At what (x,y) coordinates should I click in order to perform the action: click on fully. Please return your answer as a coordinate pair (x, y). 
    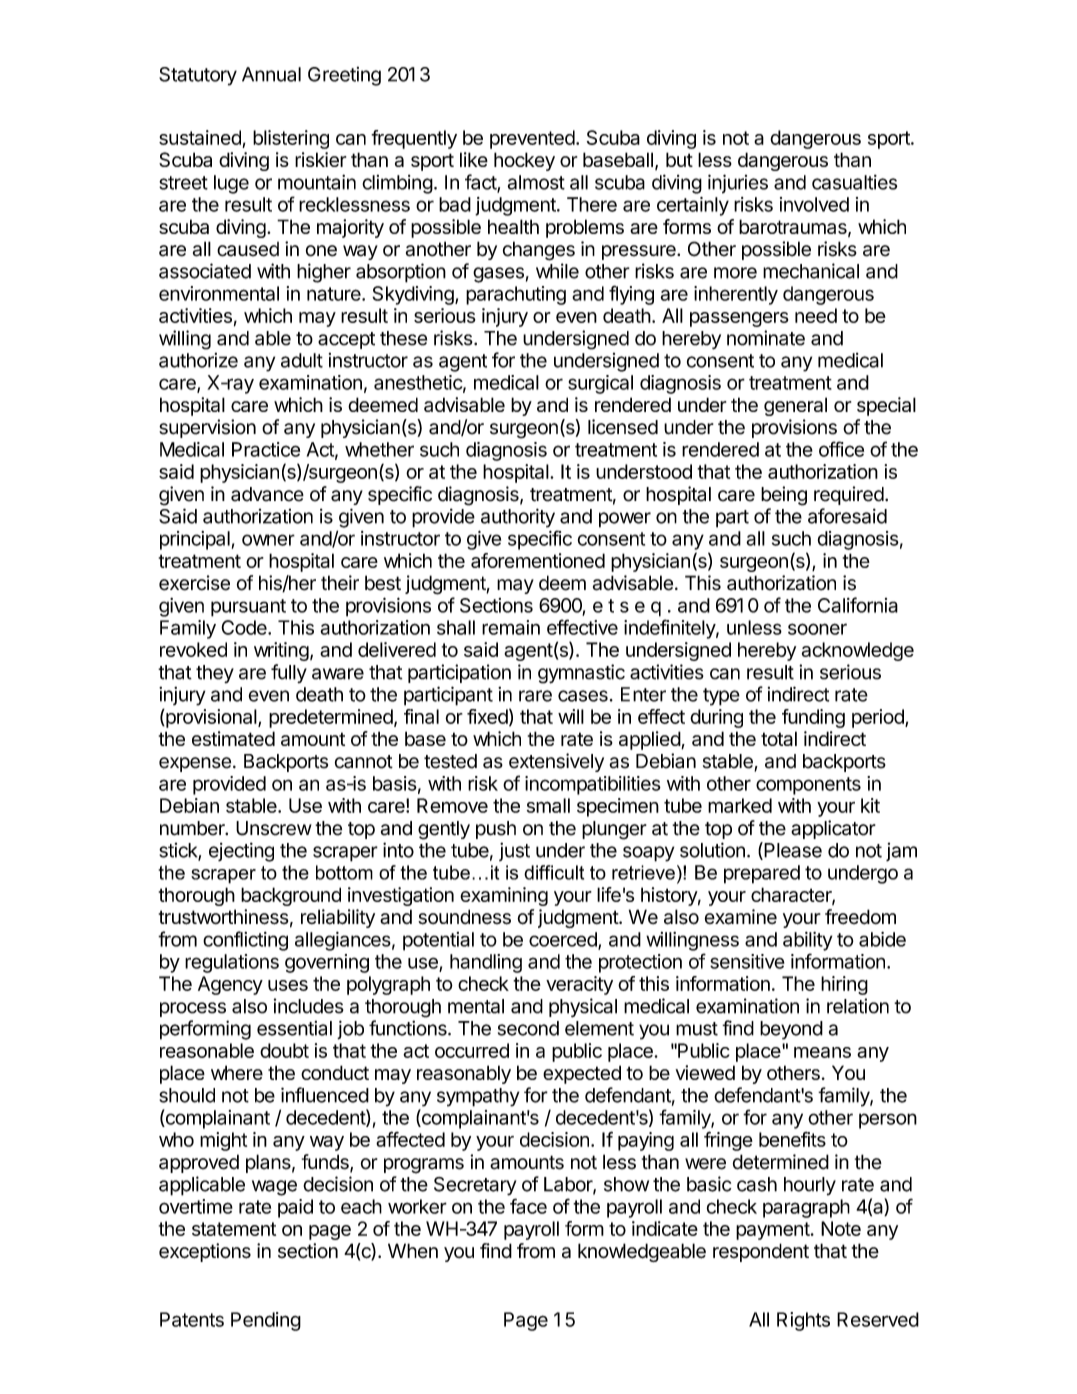
    Looking at the image, I should click on (289, 673).
